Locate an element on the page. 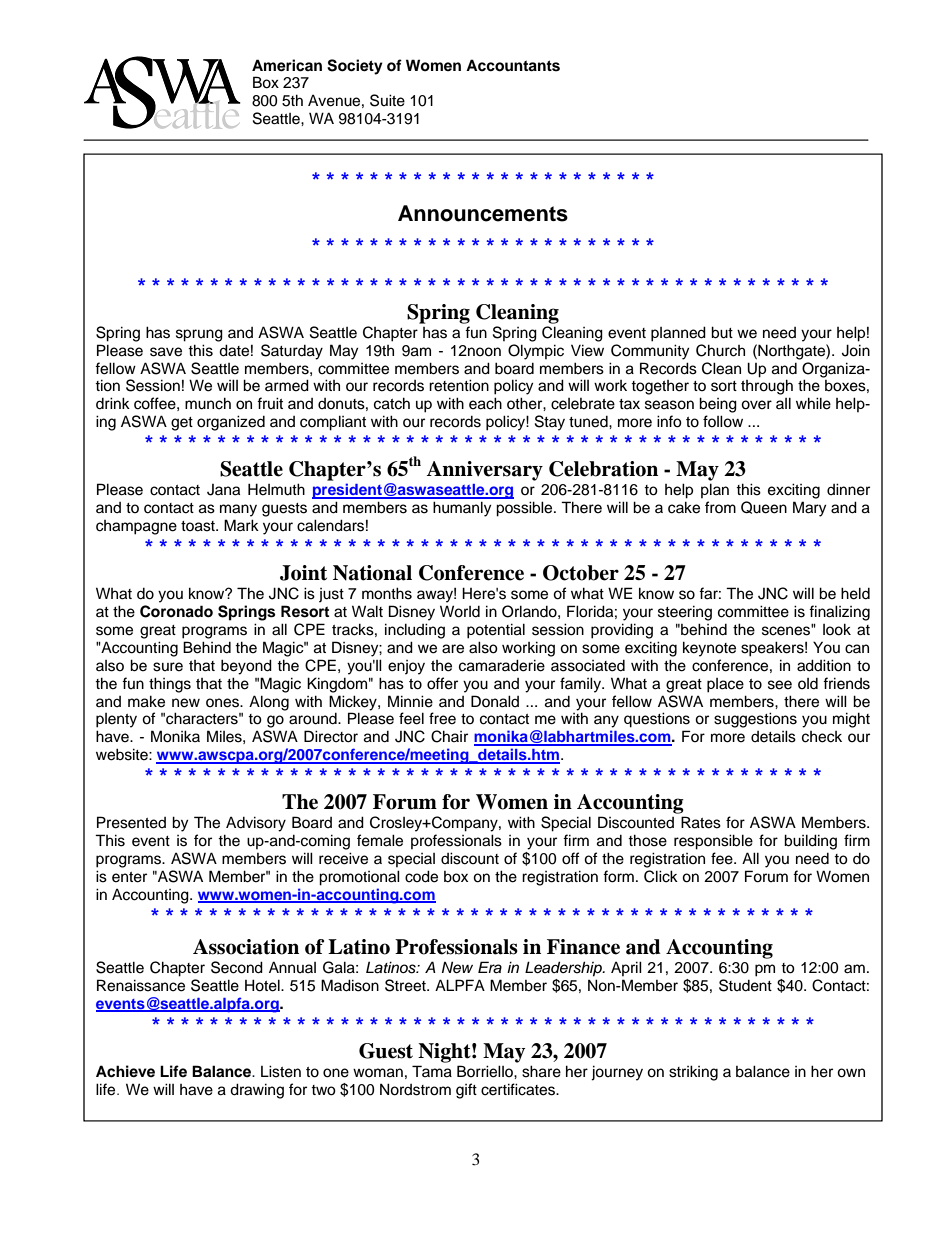  American is located at coordinates (287, 65).
